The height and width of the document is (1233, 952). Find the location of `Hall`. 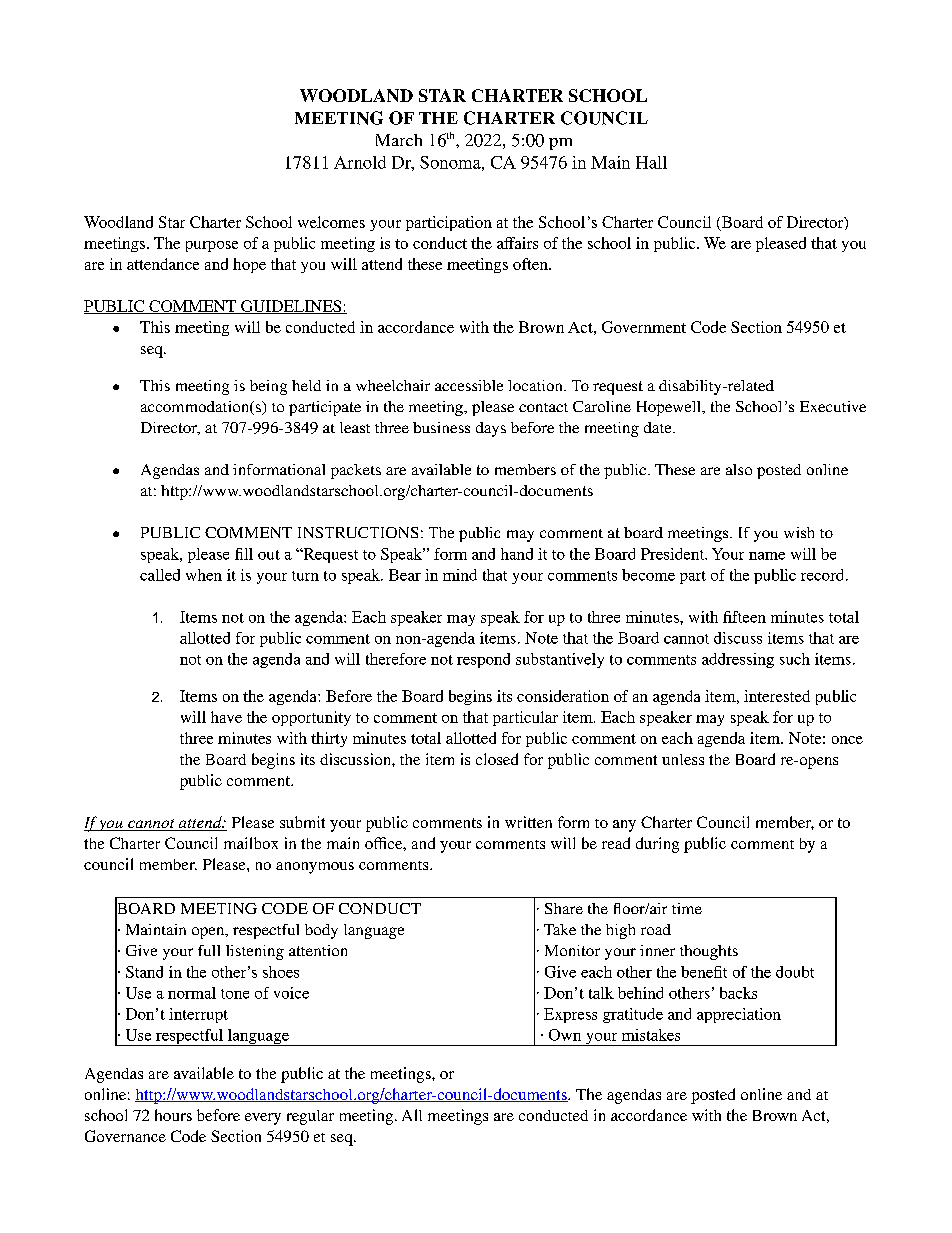

Hall is located at coordinates (651, 162).
